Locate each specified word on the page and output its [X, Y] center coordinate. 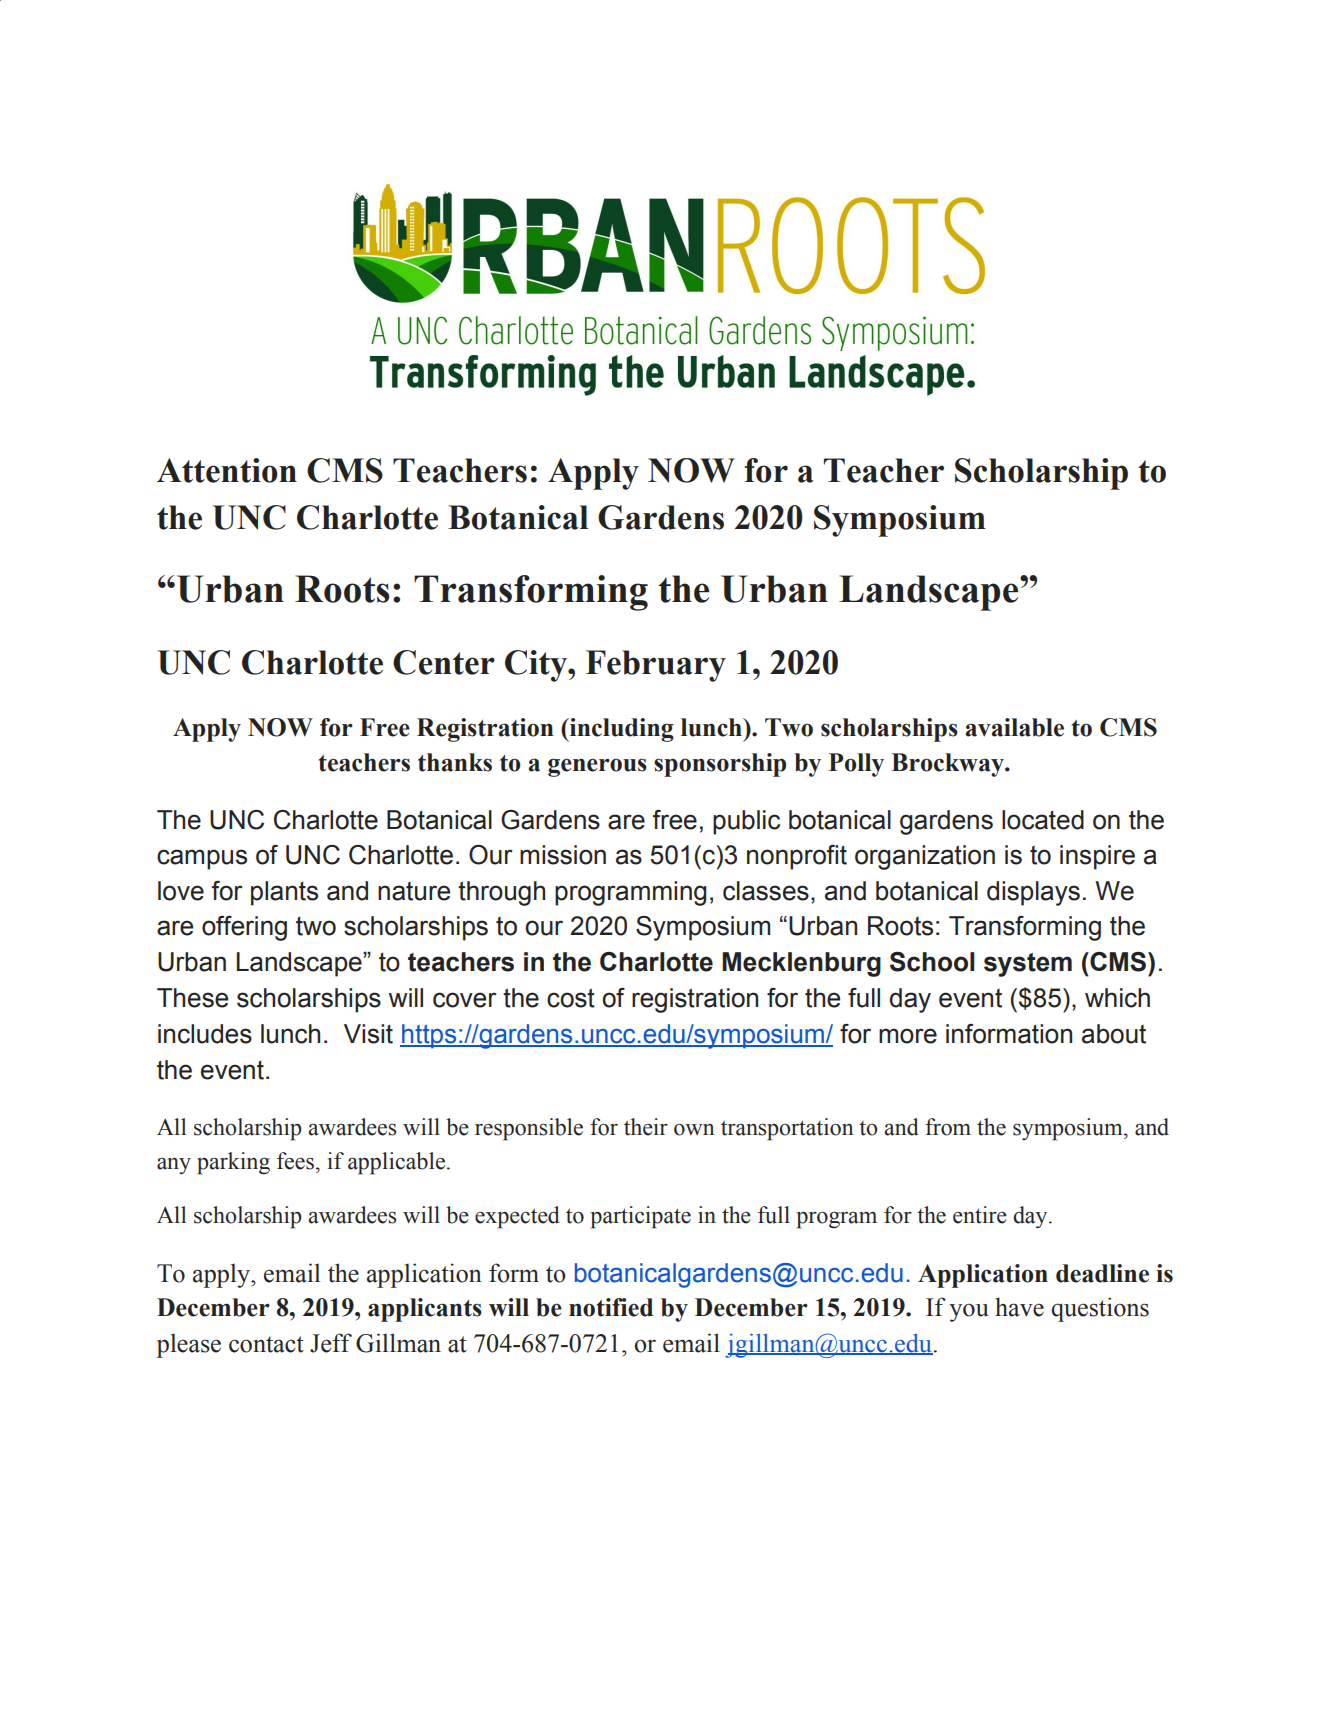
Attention [227, 470]
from [948, 1127]
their [646, 1127]
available [1015, 727]
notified [611, 1307]
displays [1033, 893]
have [1019, 1307]
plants [284, 893]
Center [444, 662]
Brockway [949, 765]
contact [266, 1344]
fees [295, 1161]
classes [766, 891]
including [621, 730]
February [656, 666]
